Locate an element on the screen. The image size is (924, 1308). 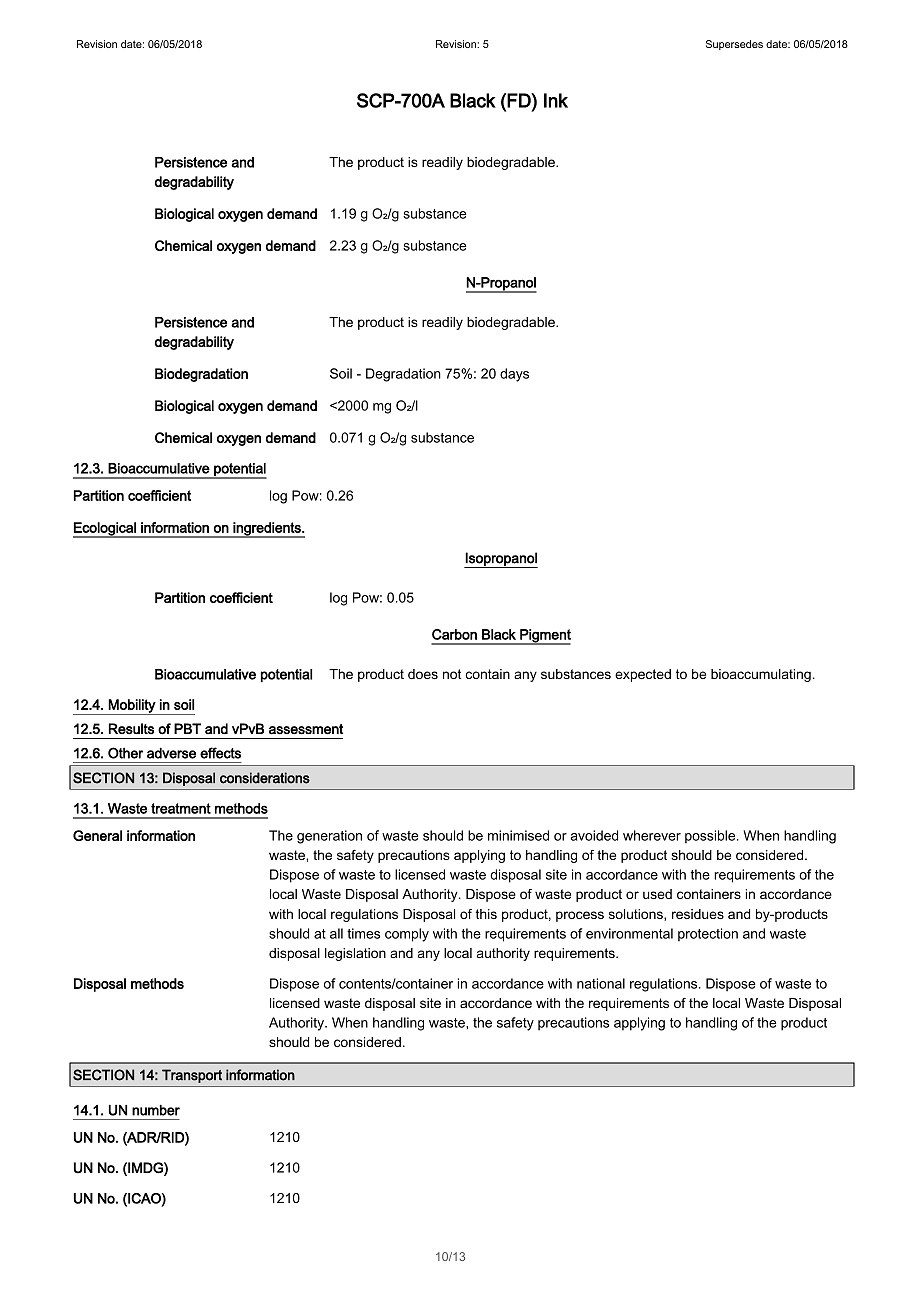
generation is located at coordinates (329, 837).
